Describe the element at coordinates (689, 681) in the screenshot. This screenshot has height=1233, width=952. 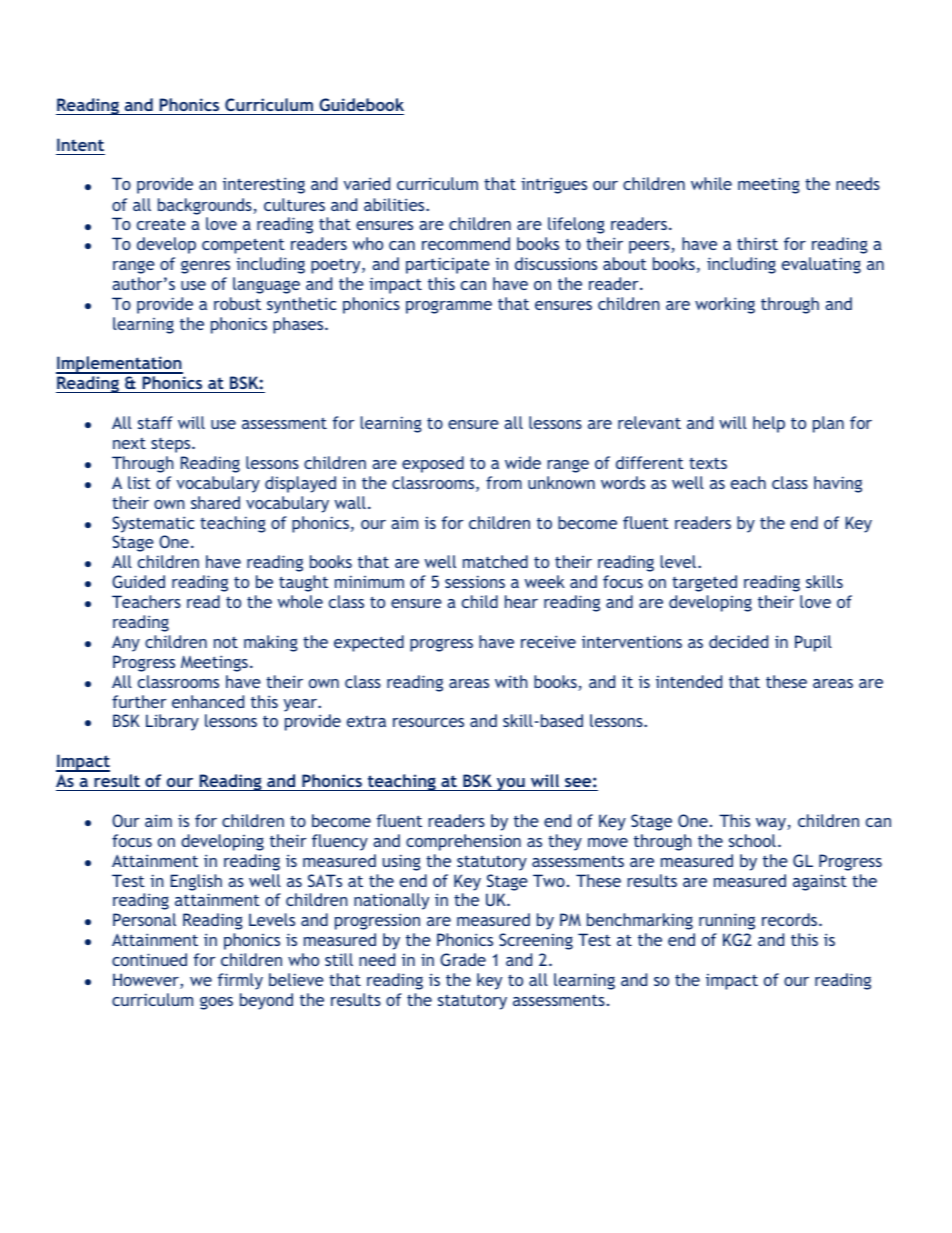
I see `intended` at that location.
